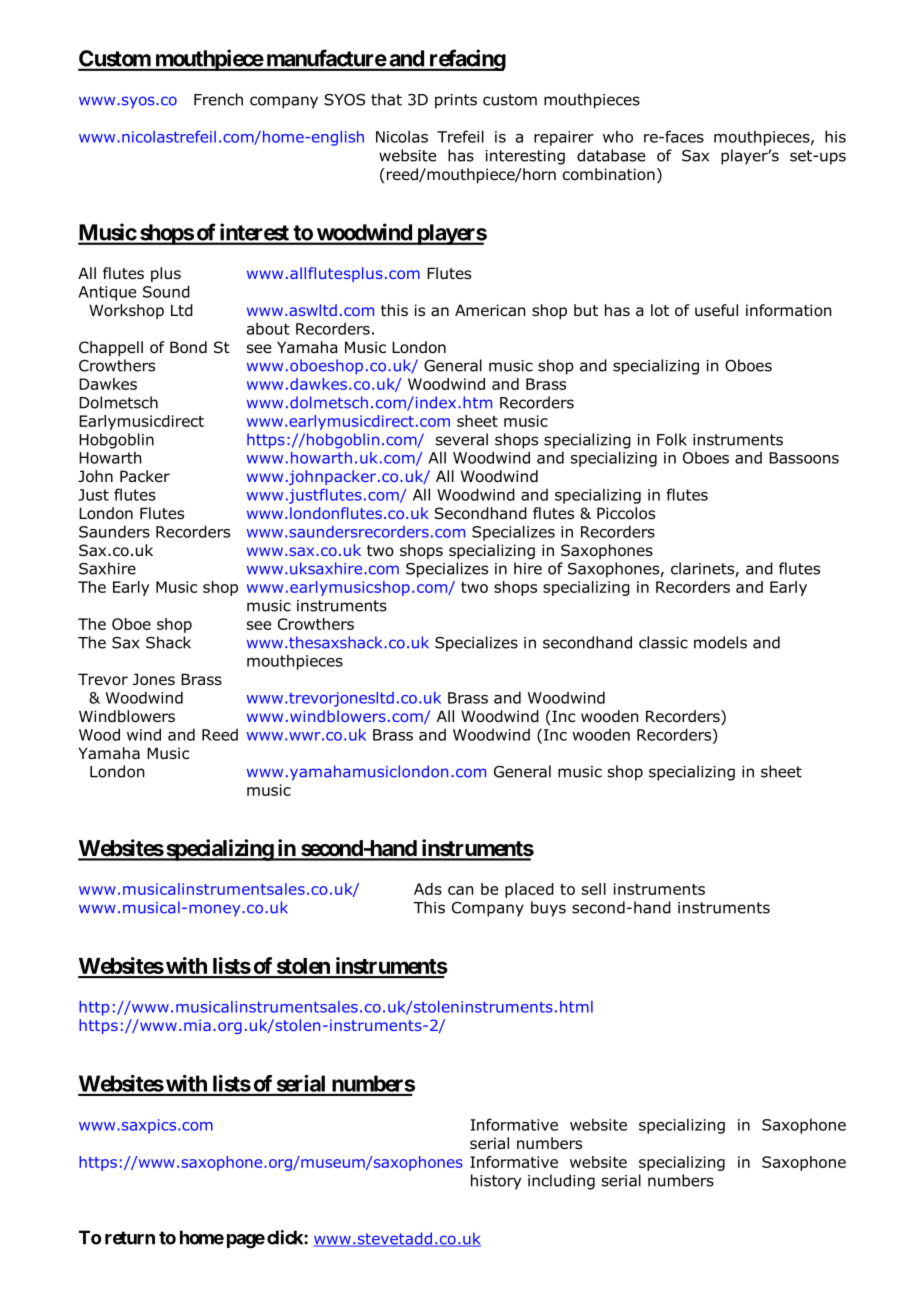  Describe the element at coordinates (218, 99) in the screenshot. I see `French` at that location.
